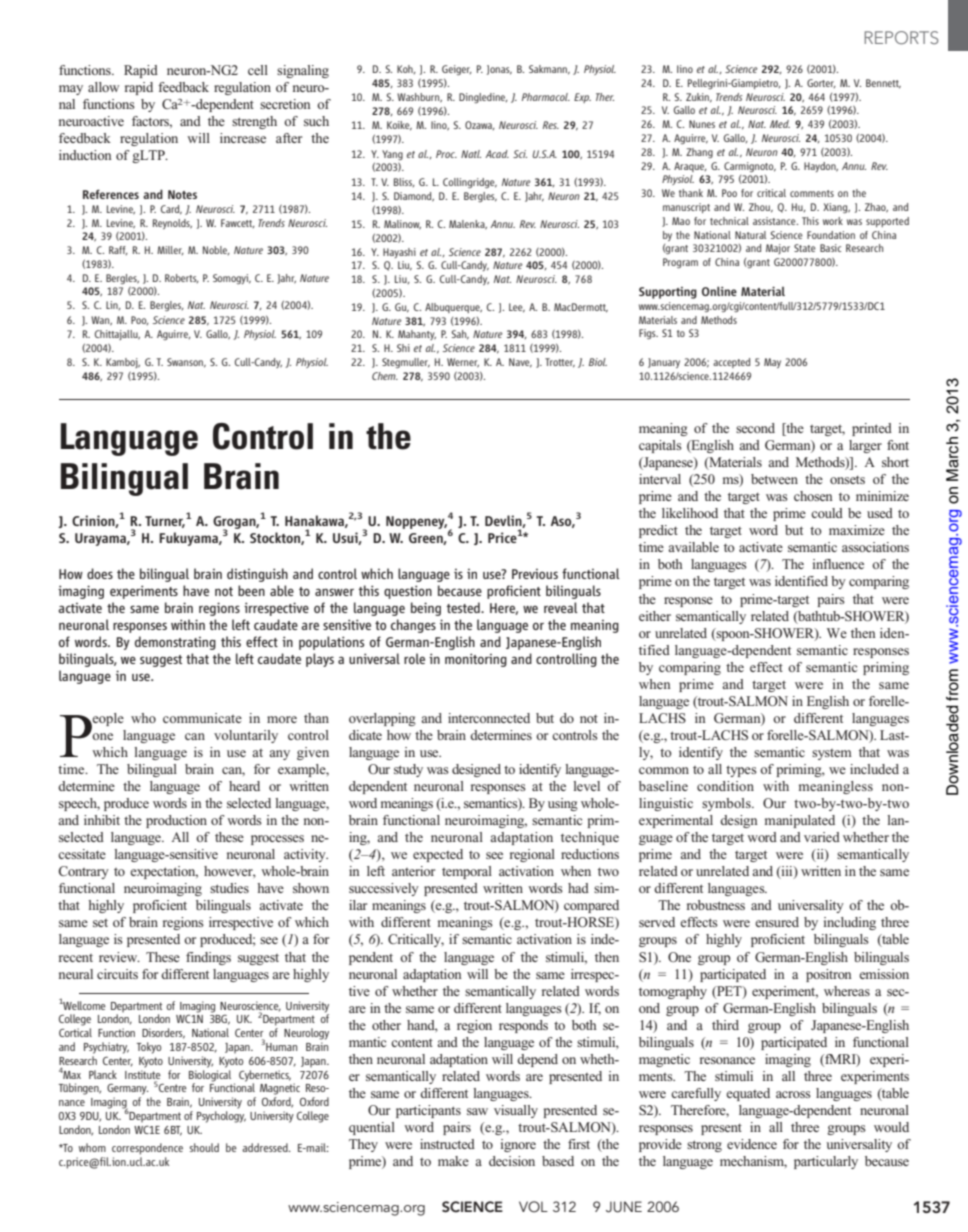  Describe the element at coordinates (103, 87) in the page. I see `allow` at that location.
